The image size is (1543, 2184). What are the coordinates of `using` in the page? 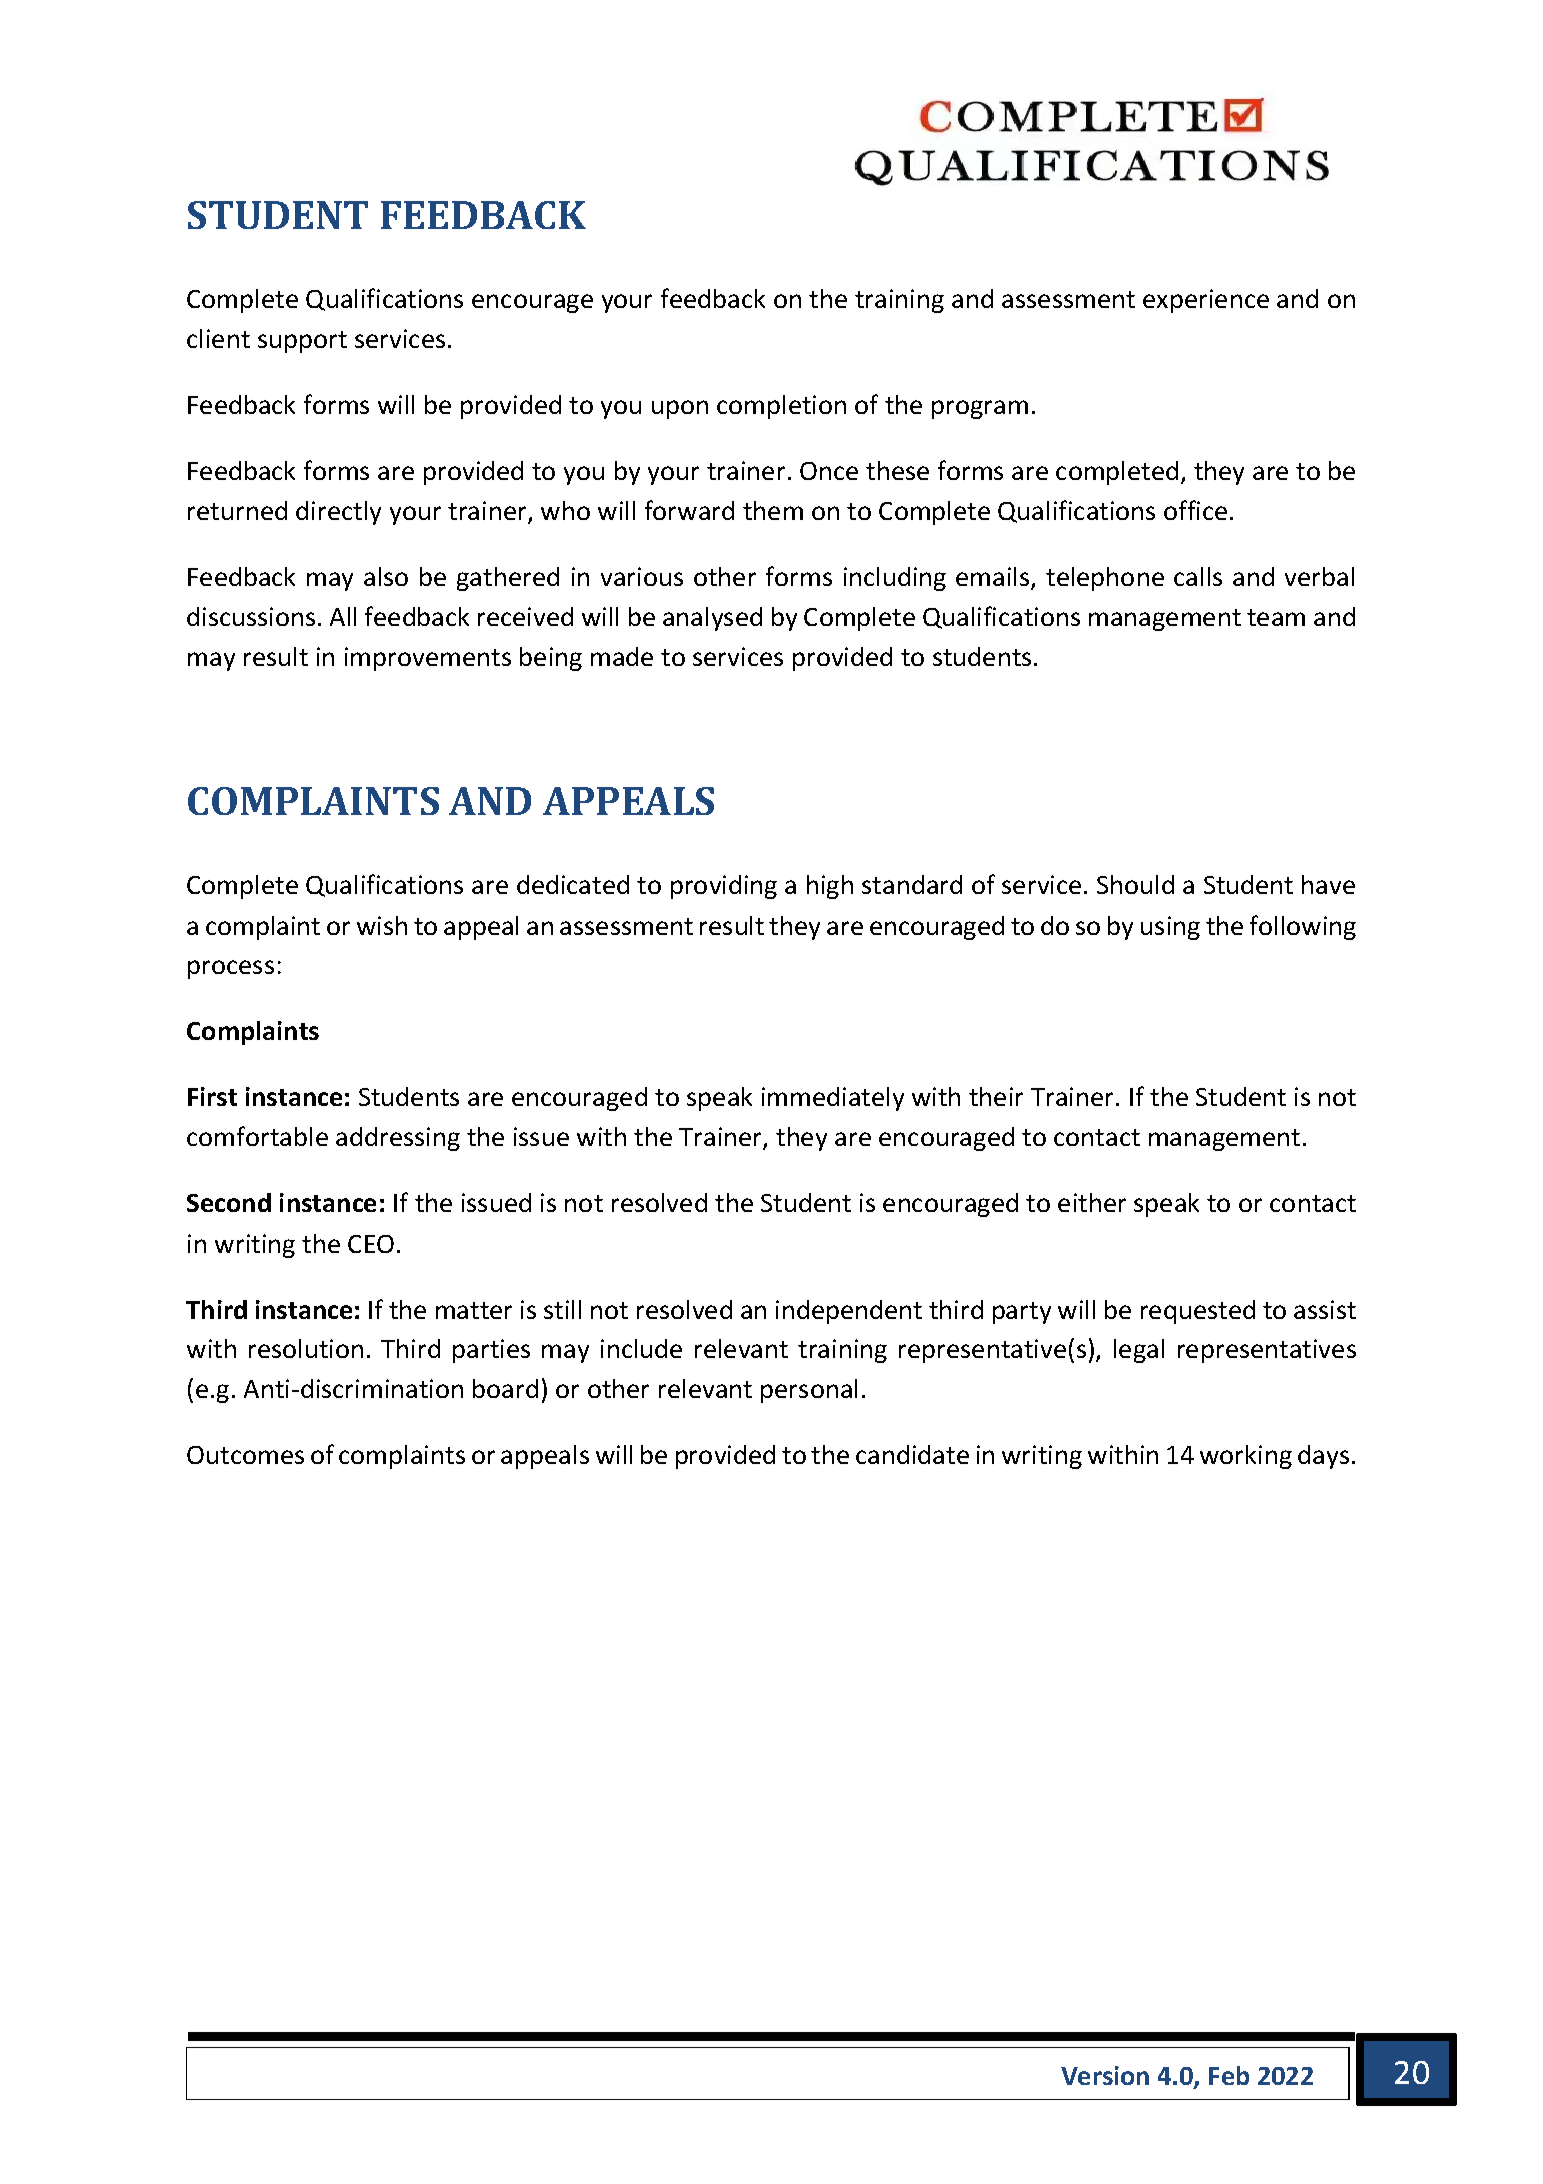 It's located at (1170, 928).
